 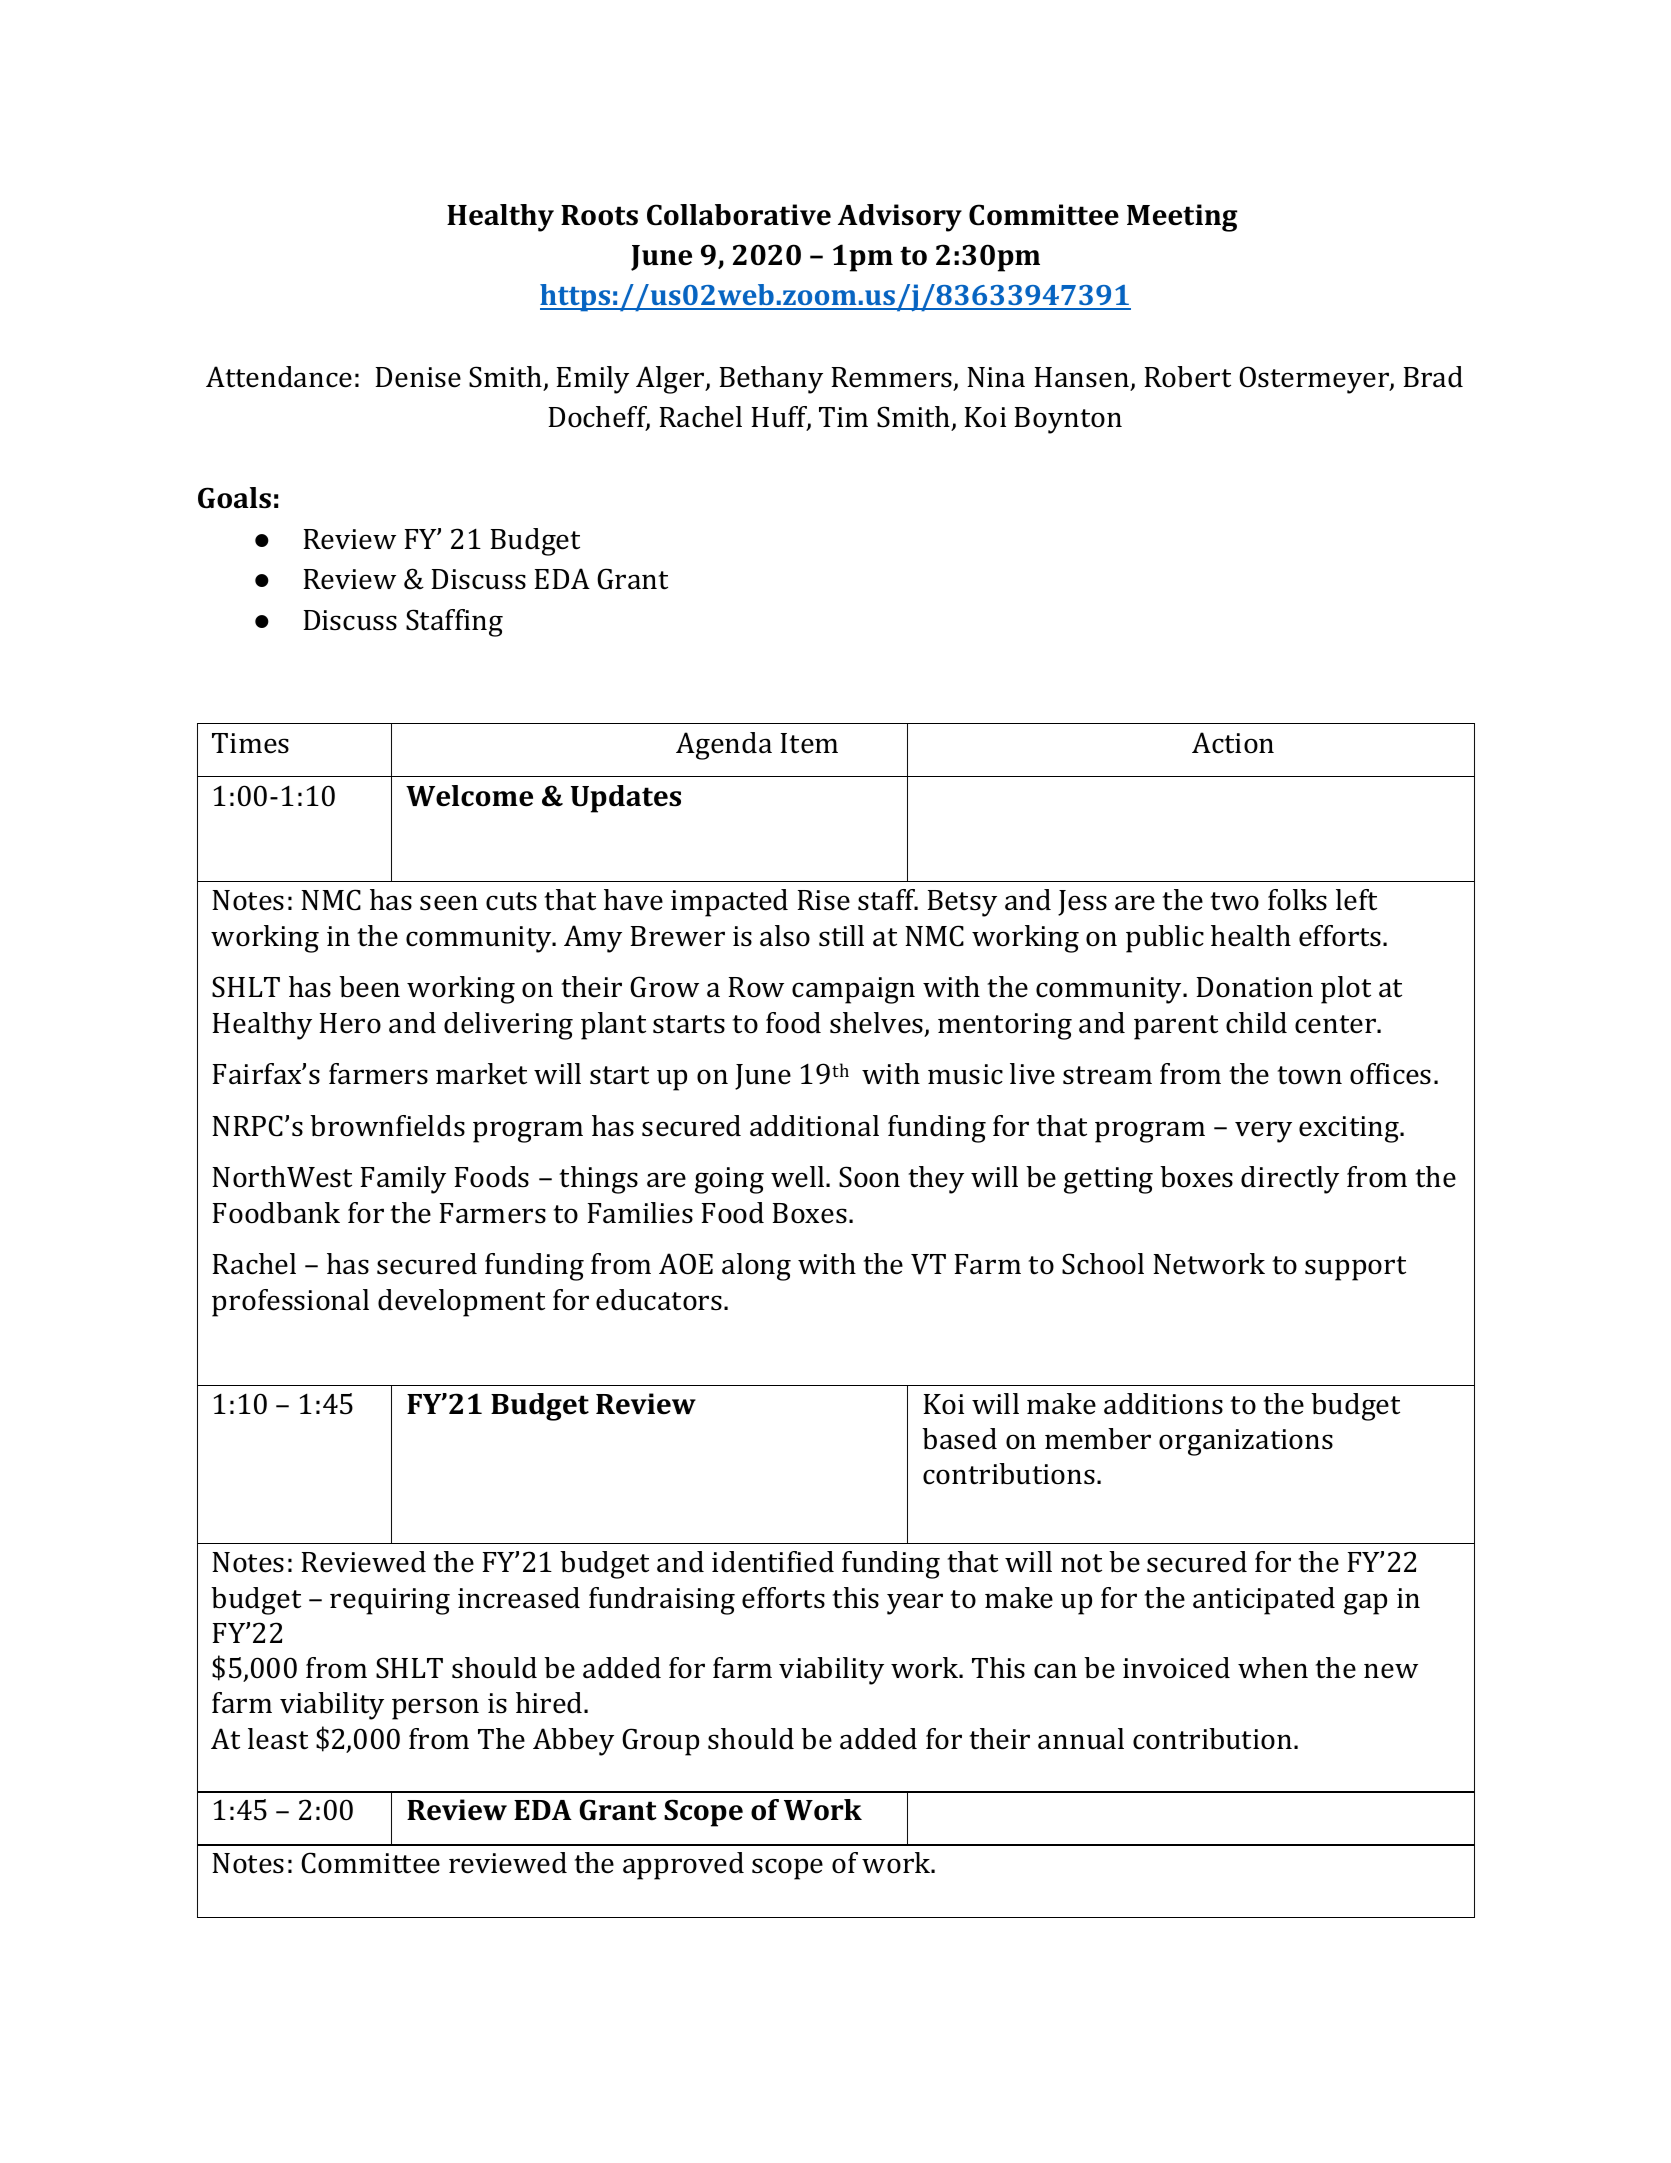 I want to click on development, so click(x=461, y=1303).
